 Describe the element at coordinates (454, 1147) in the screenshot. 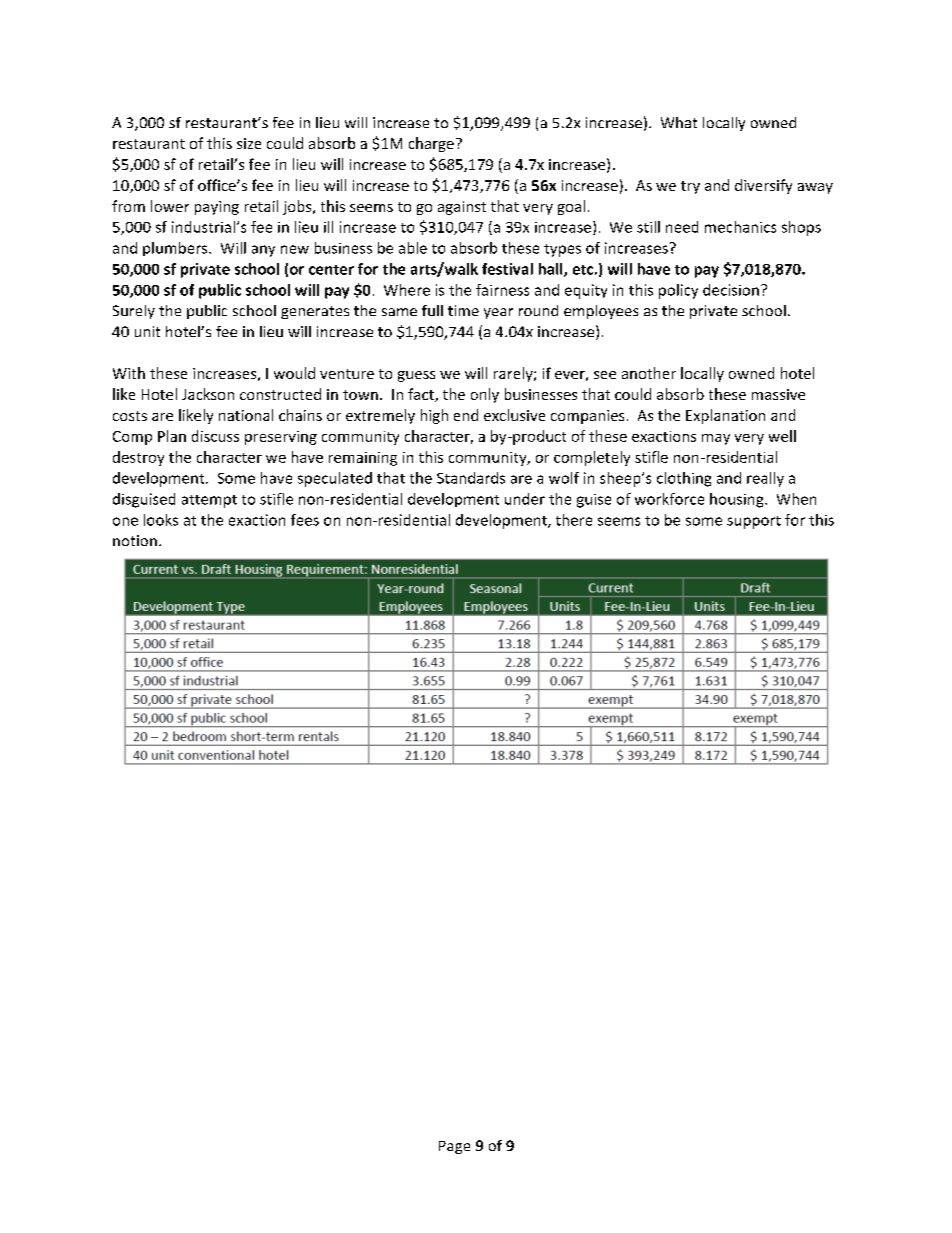

I see `Page` at that location.
